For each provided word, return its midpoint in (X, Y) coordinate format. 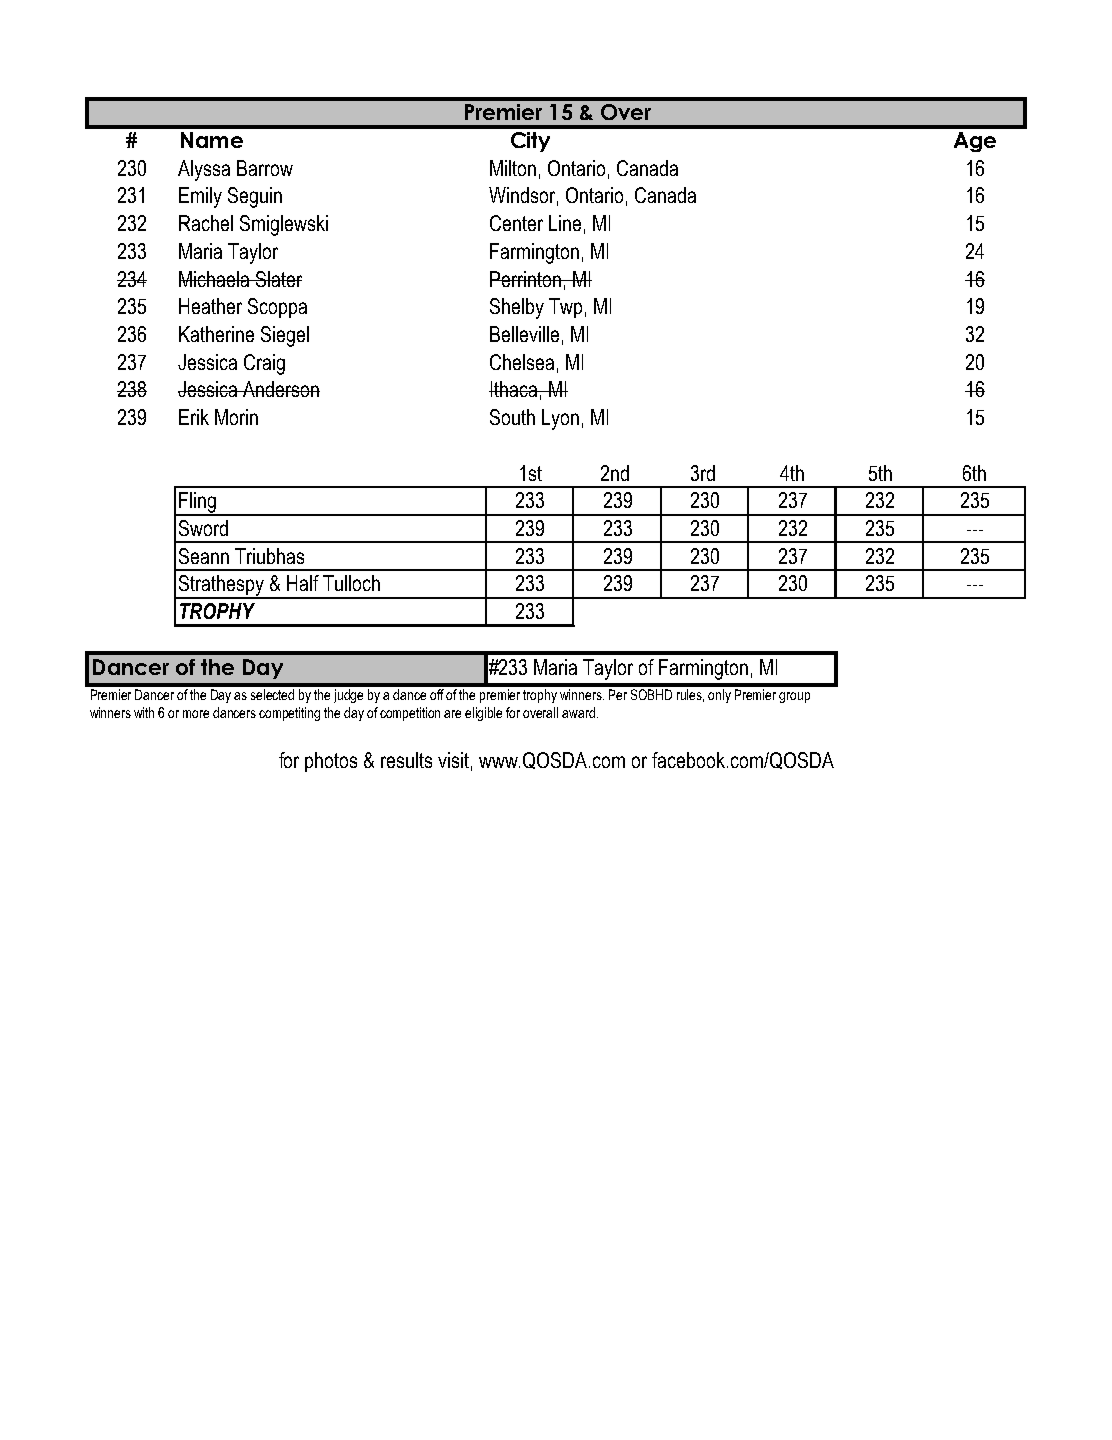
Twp (565, 308)
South (512, 417)
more (196, 714)
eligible (483, 714)
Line (565, 223)
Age (975, 142)
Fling (197, 503)
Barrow (265, 168)
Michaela (215, 279)
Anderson (280, 389)
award (578, 712)
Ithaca (514, 389)
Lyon (560, 419)
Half (303, 583)
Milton (513, 168)
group (794, 697)
